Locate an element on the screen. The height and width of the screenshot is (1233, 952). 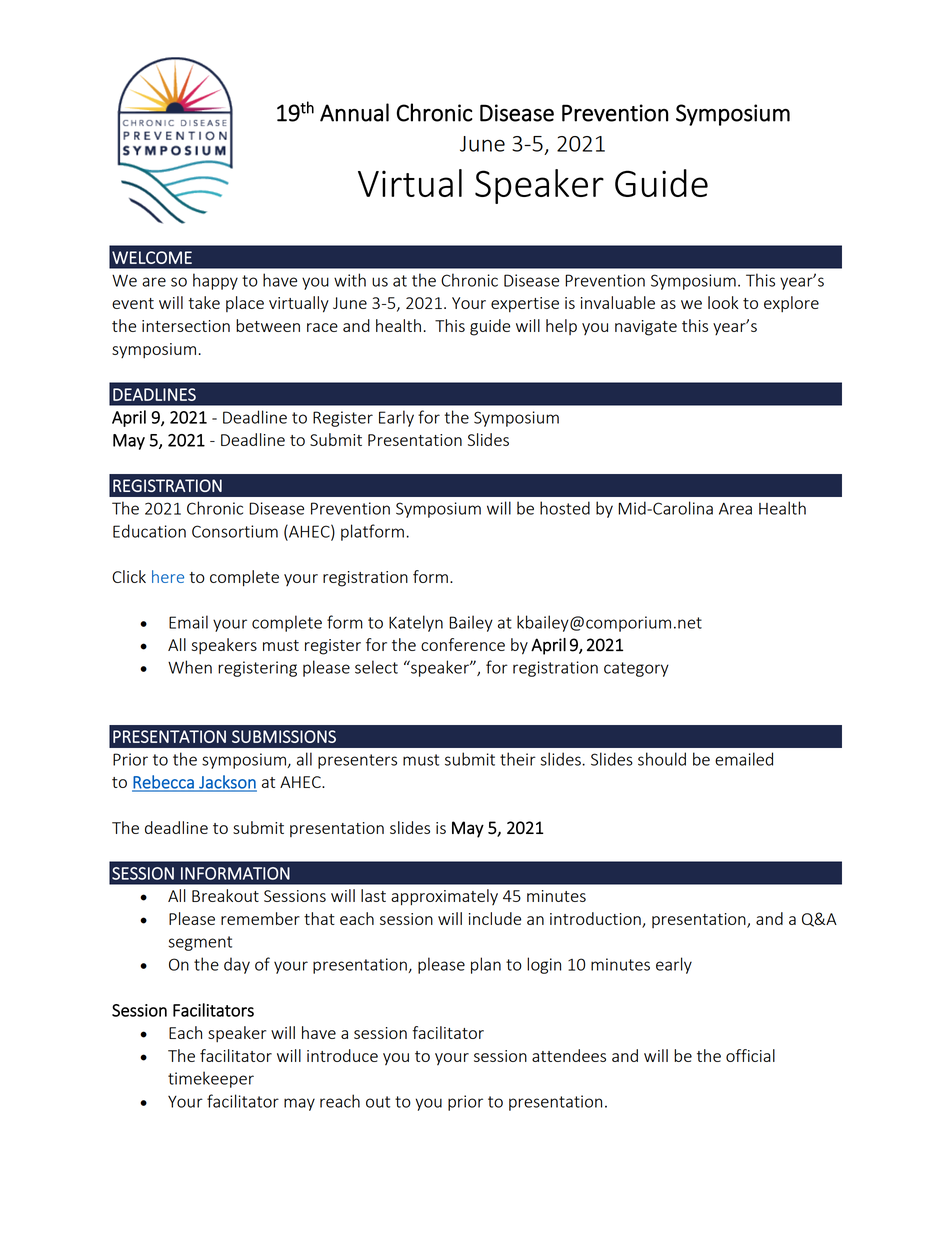
here is located at coordinates (168, 576).
